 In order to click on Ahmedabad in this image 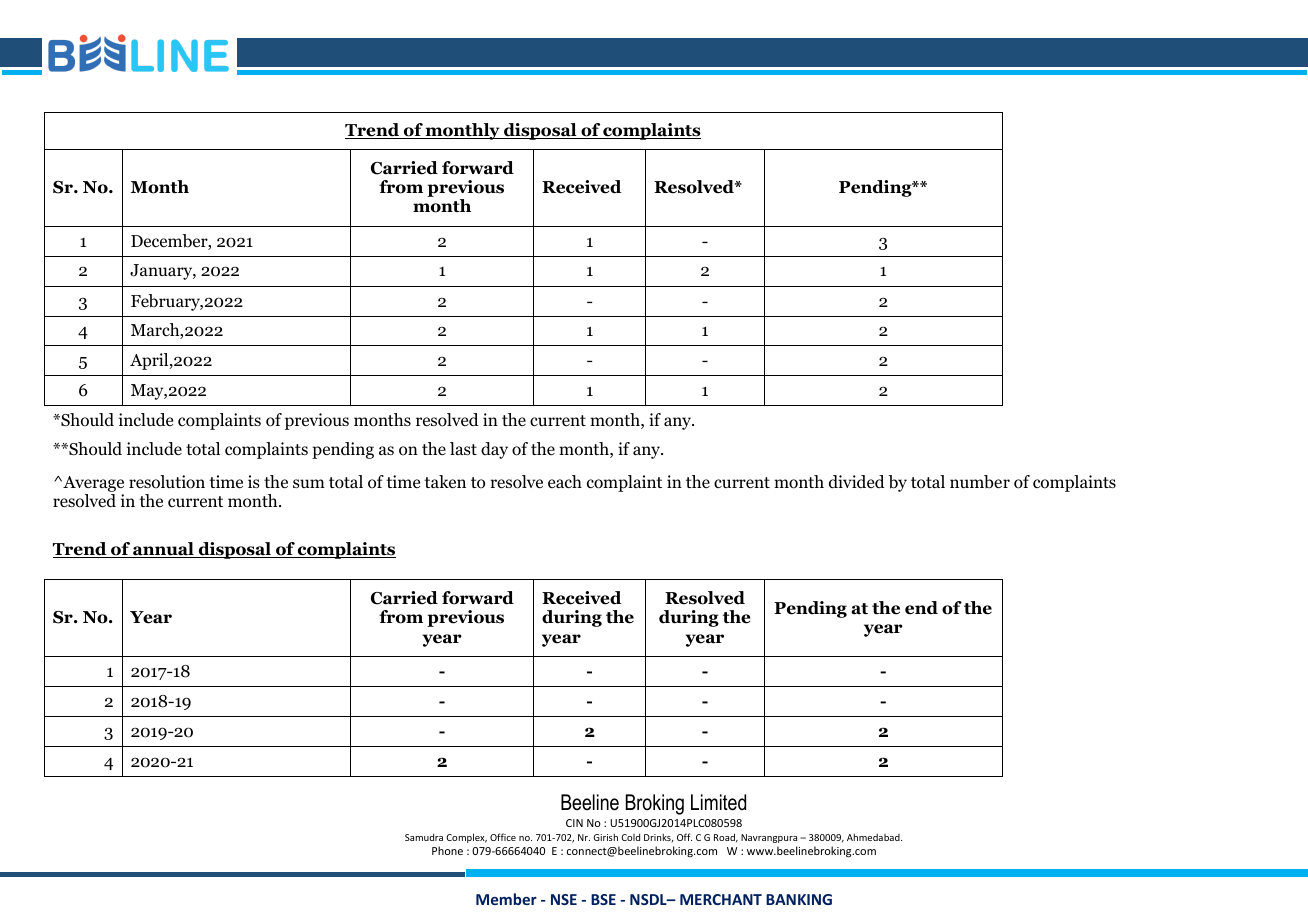, I will do `click(874, 837)`.
